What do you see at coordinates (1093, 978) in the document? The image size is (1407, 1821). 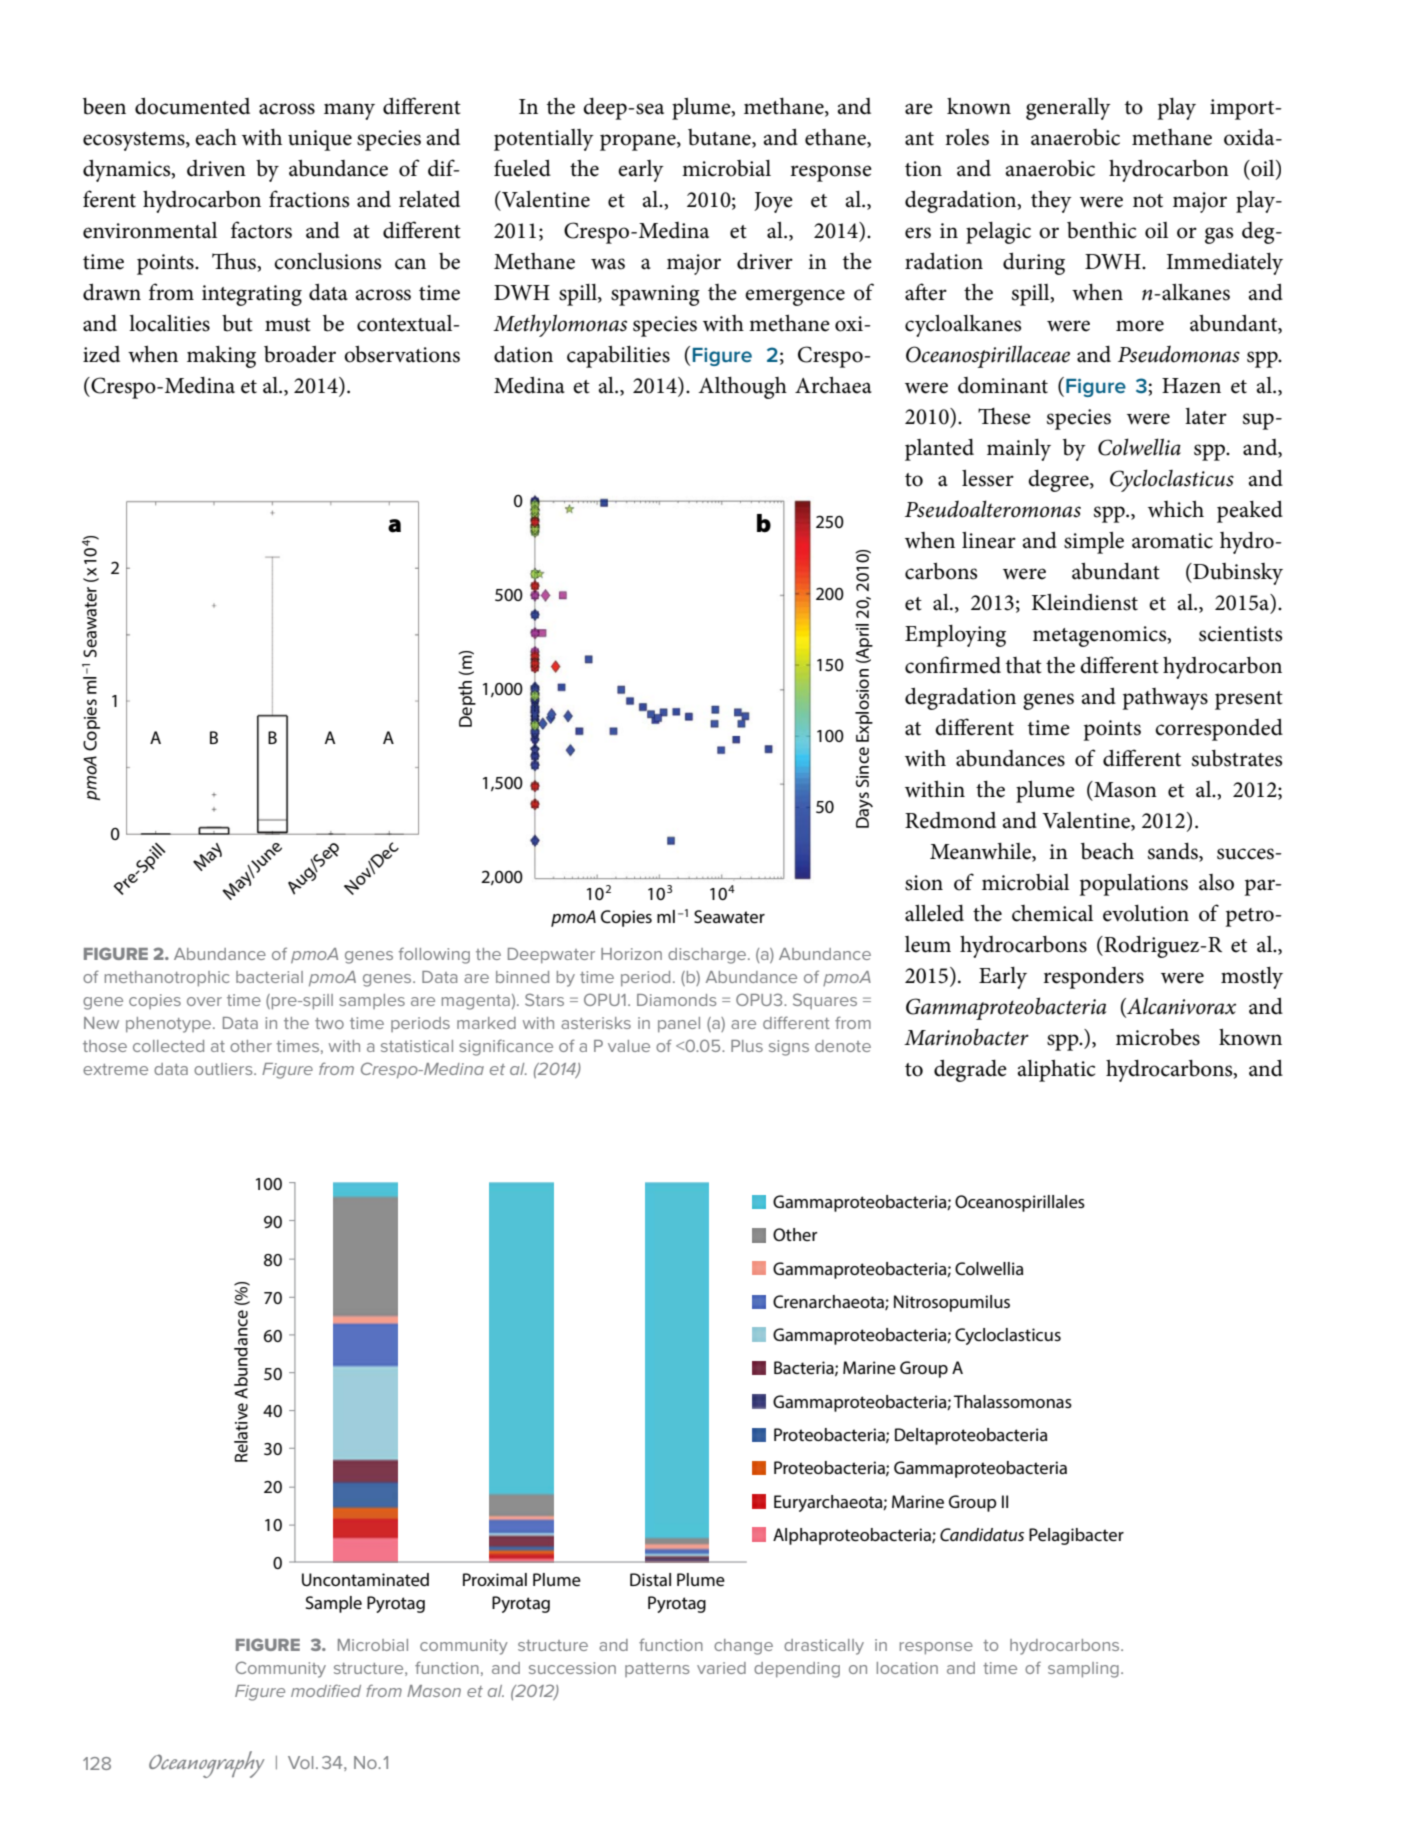 I see `responders` at bounding box center [1093, 978].
